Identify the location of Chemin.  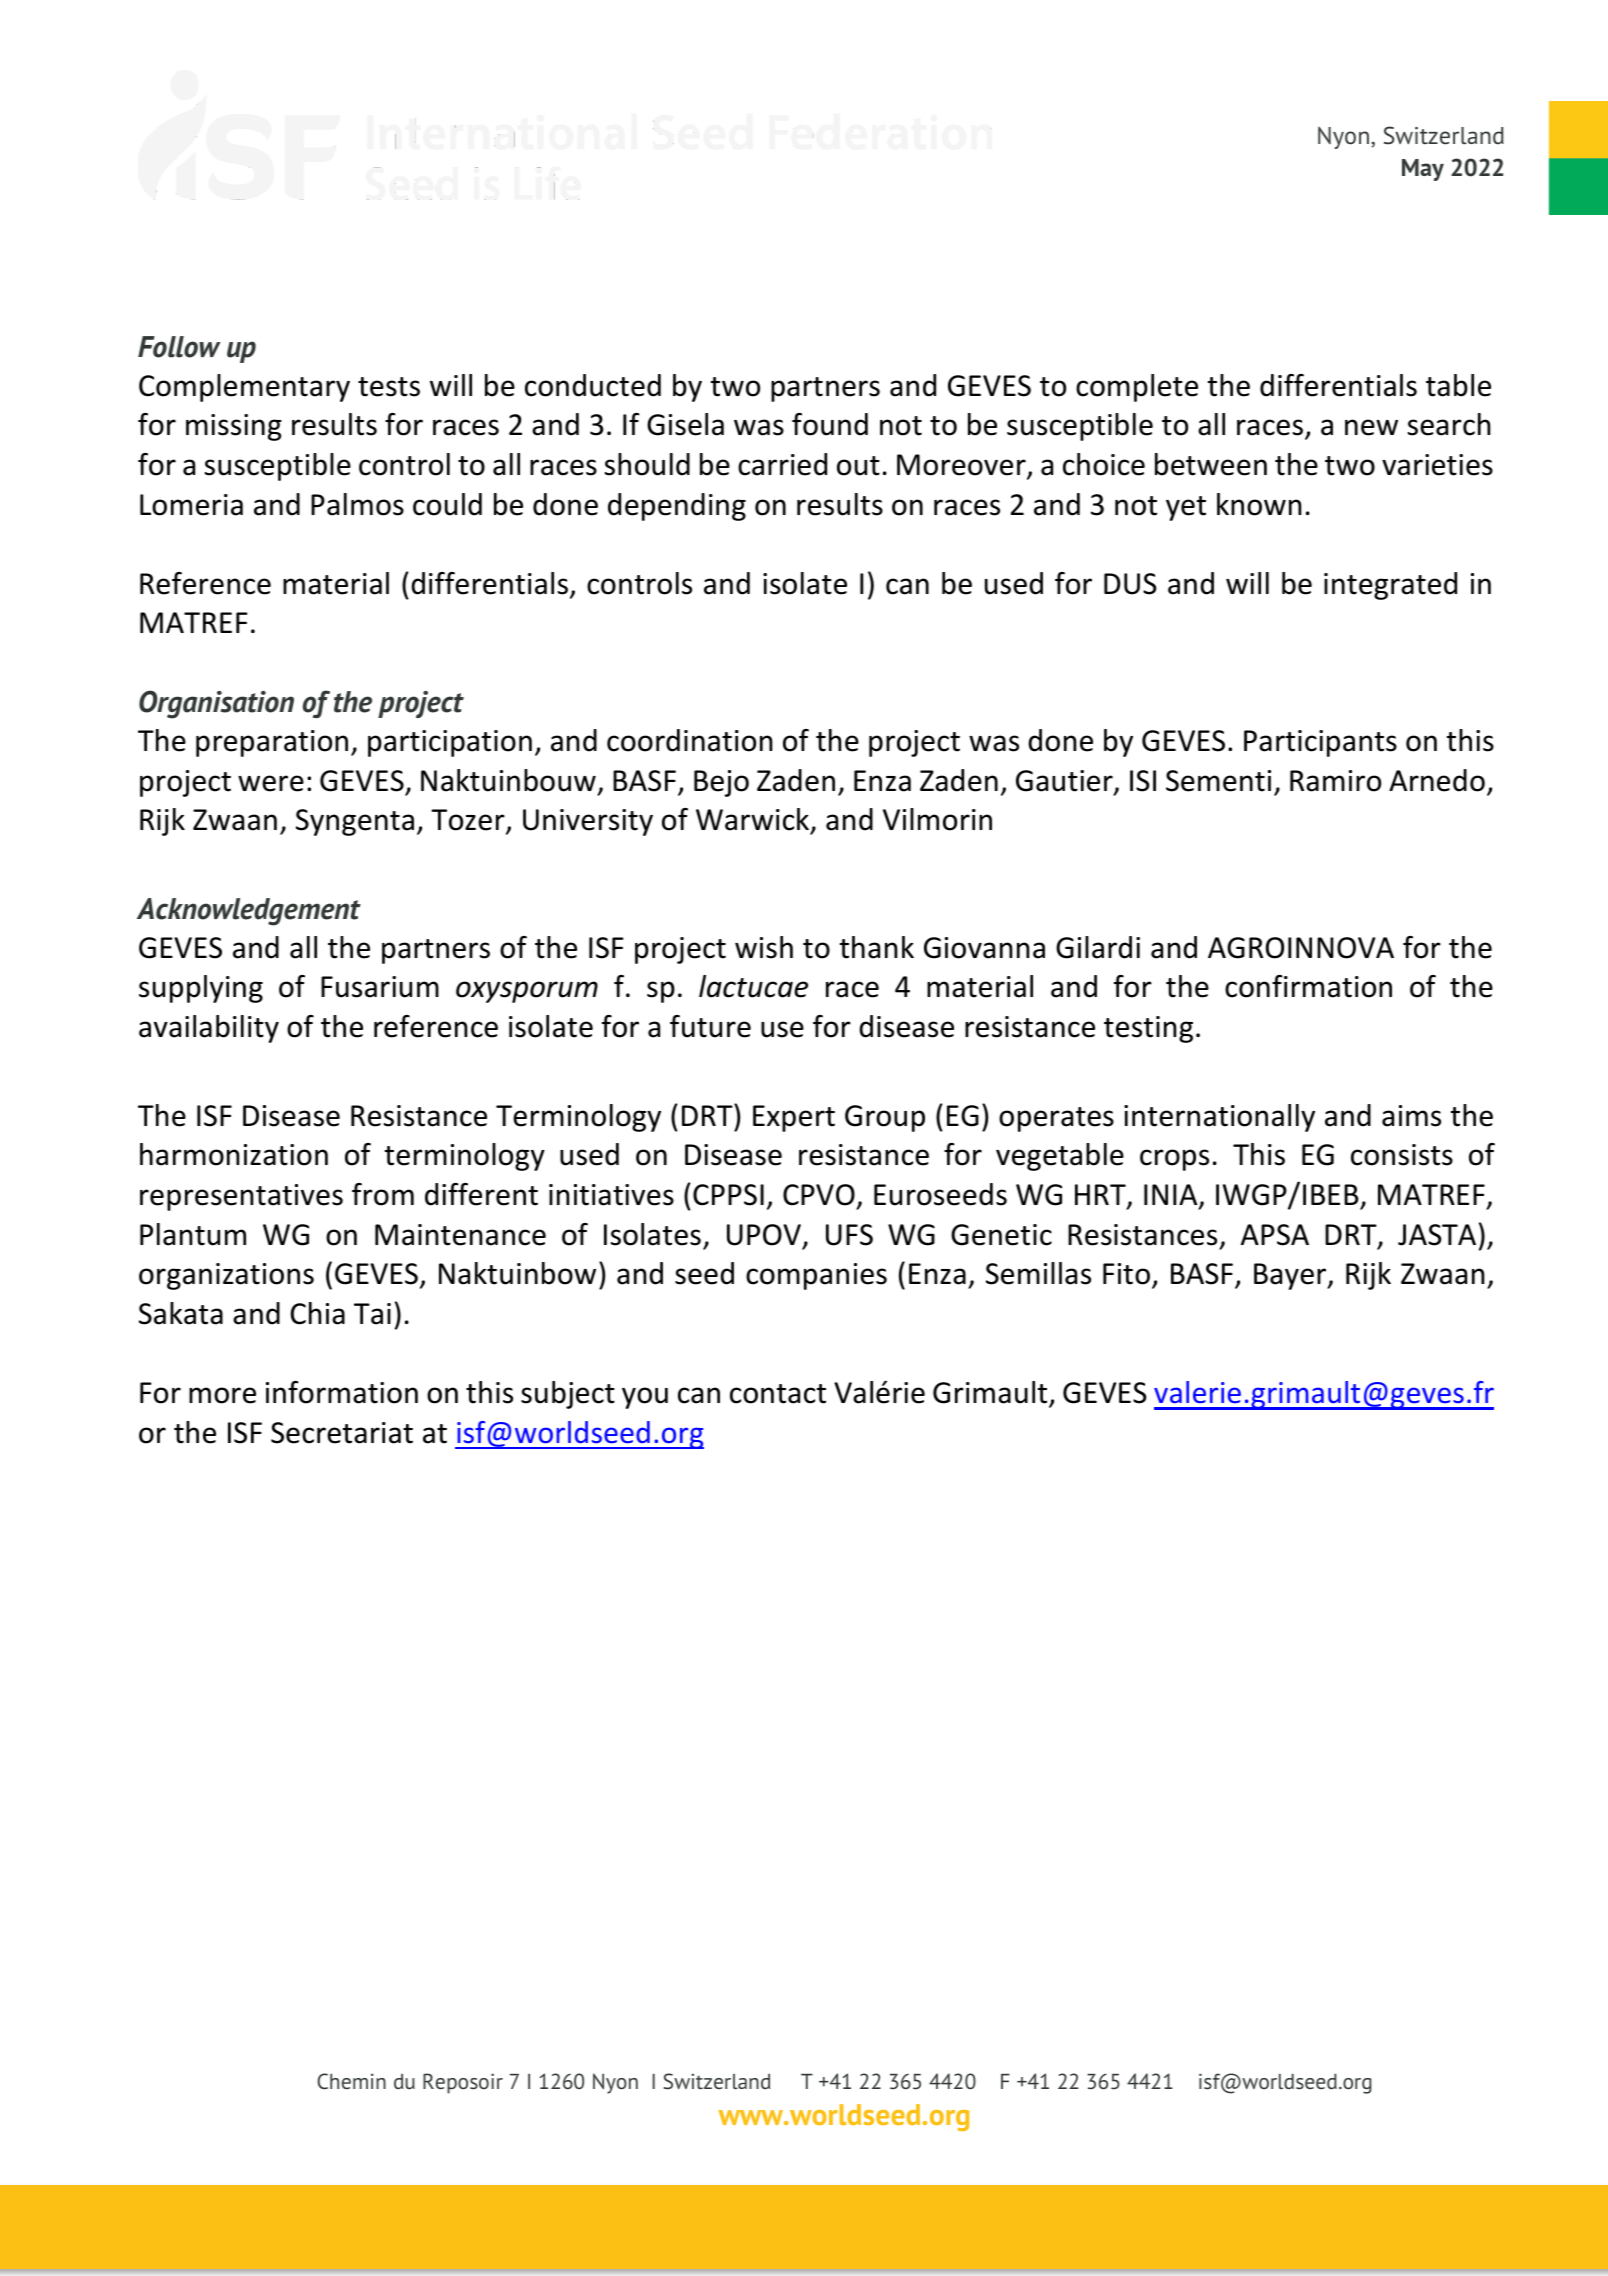
(351, 2081).
